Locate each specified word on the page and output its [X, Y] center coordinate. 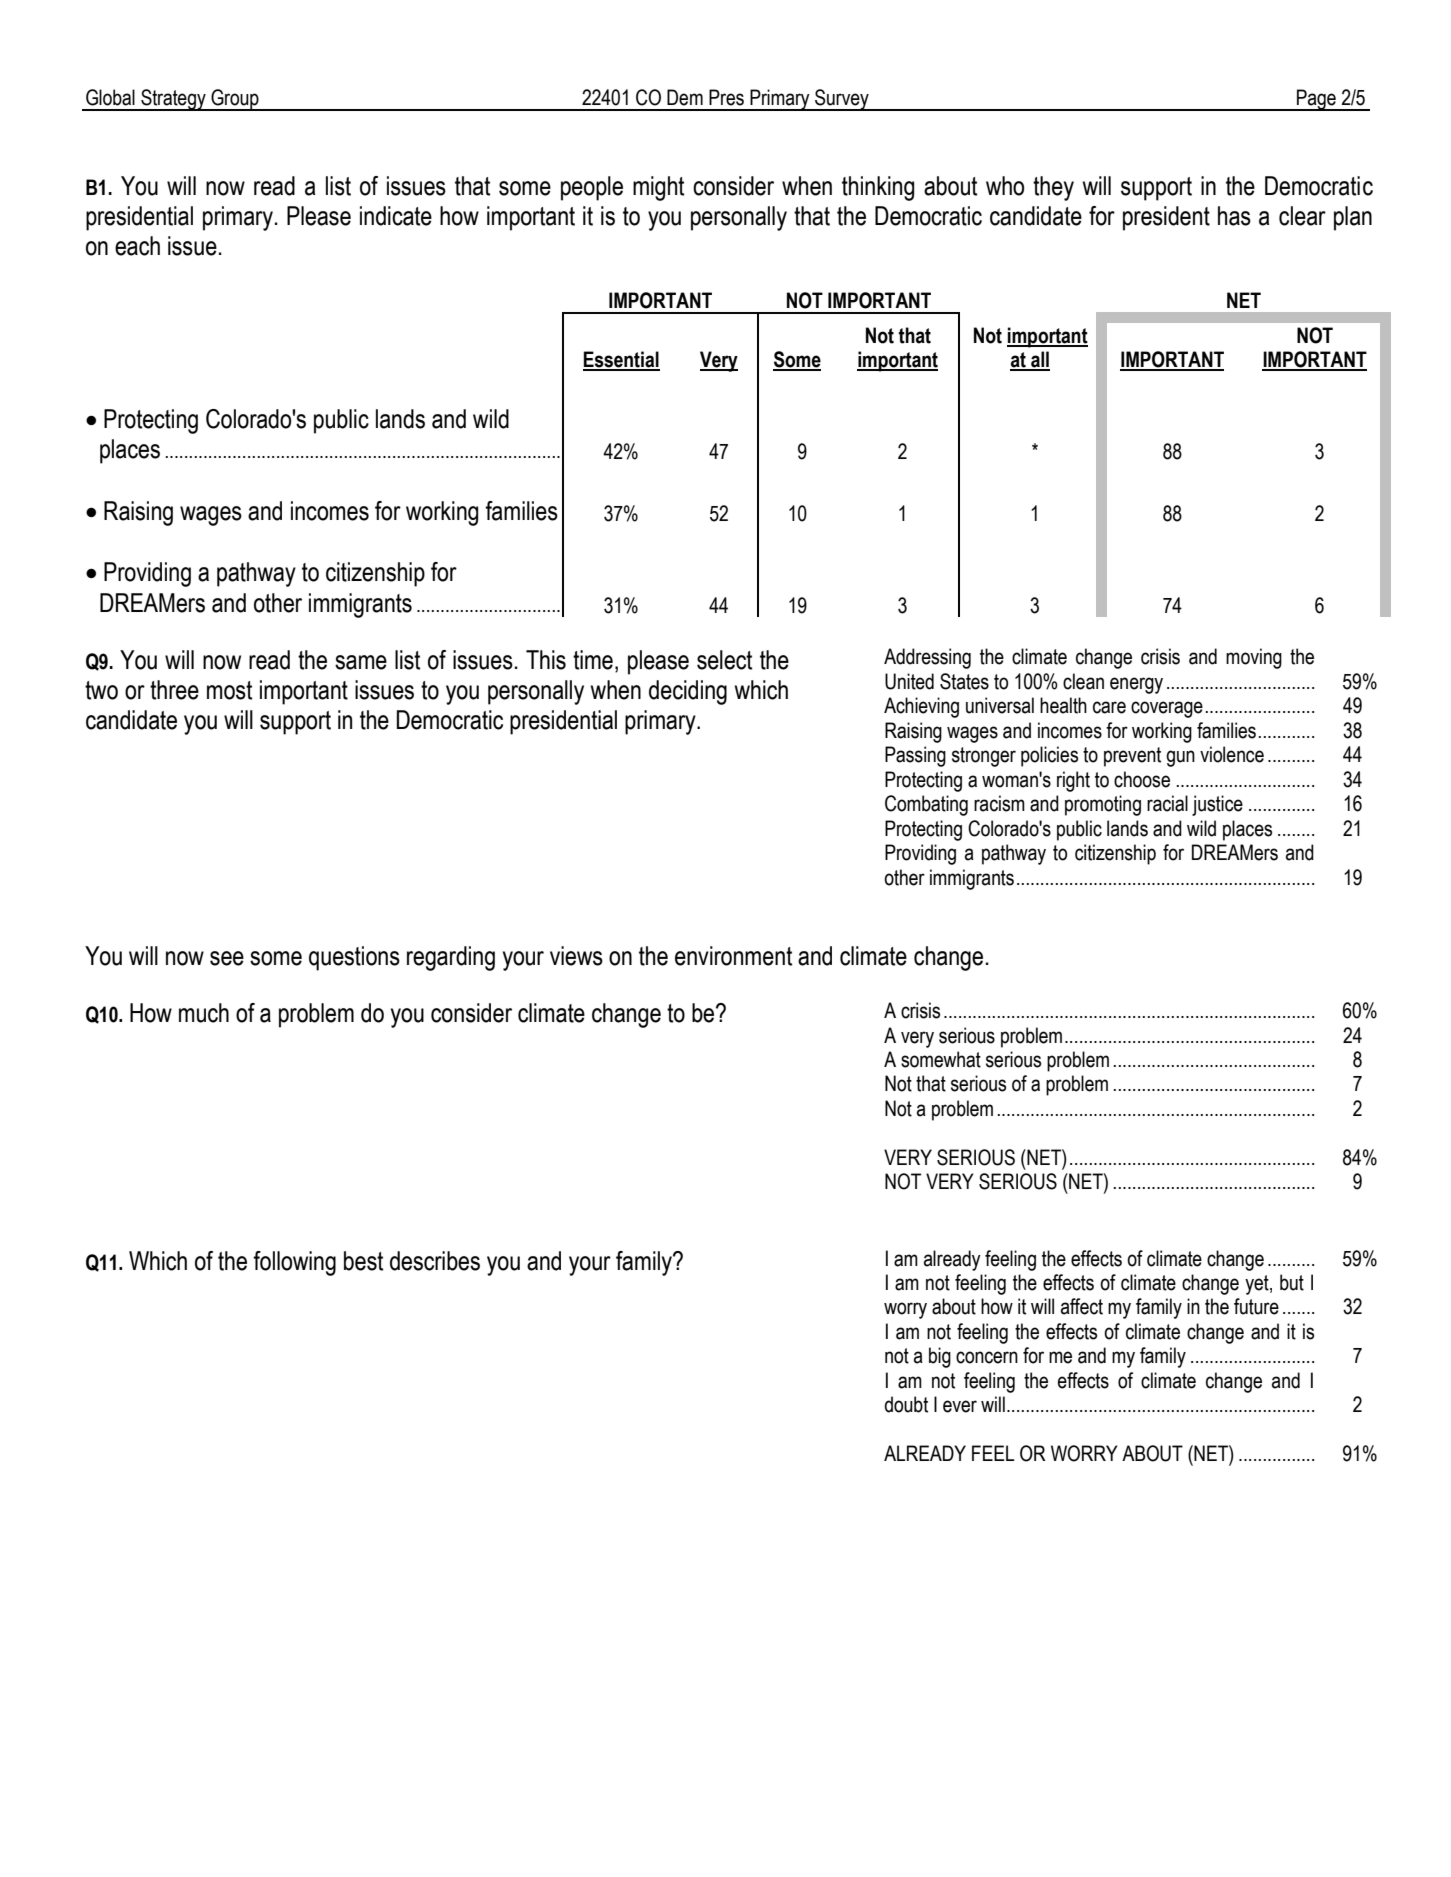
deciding [688, 692]
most [229, 690]
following [294, 1263]
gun [1180, 758]
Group [235, 100]
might [658, 188]
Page [1316, 100]
